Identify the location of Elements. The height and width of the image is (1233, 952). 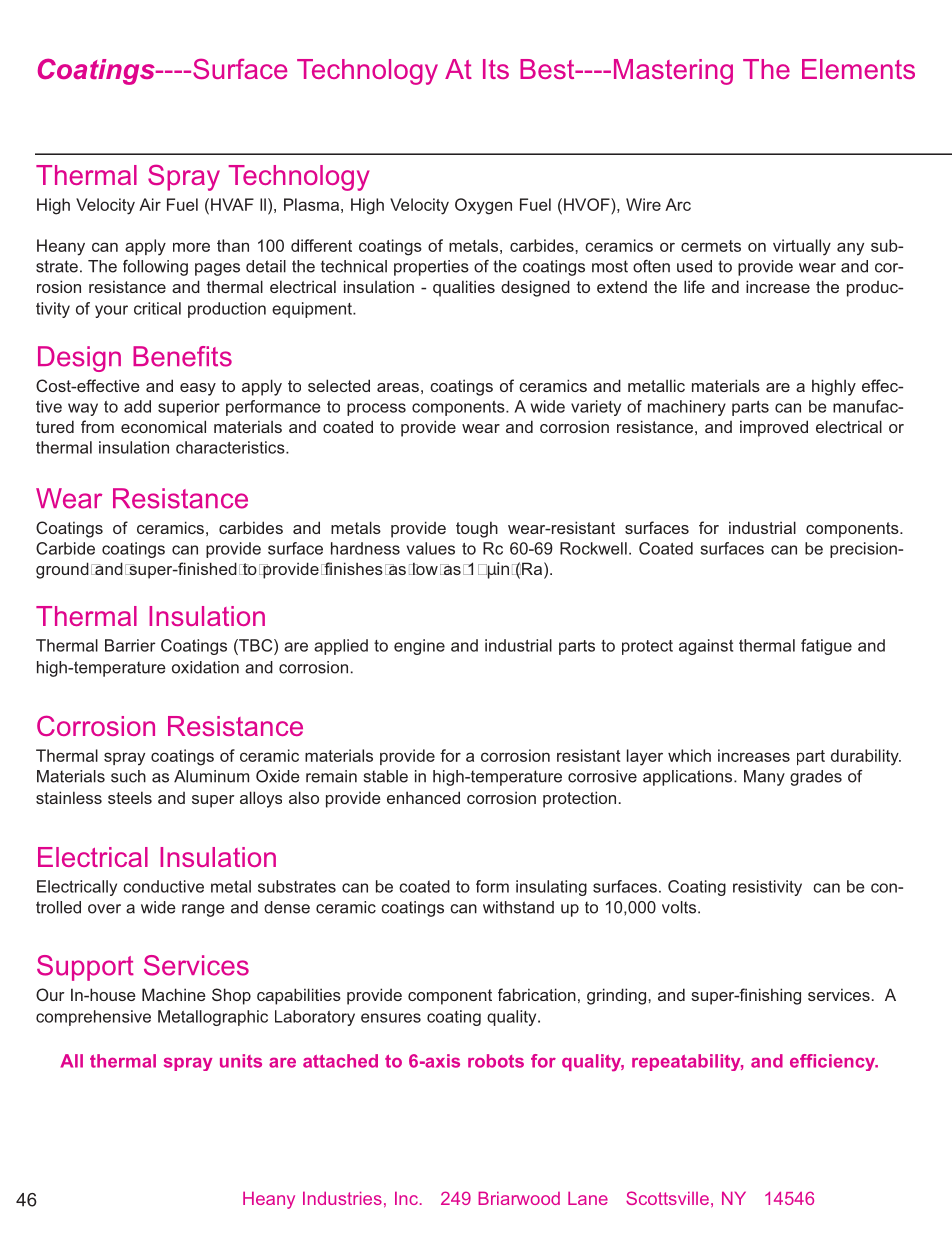
(858, 69).
